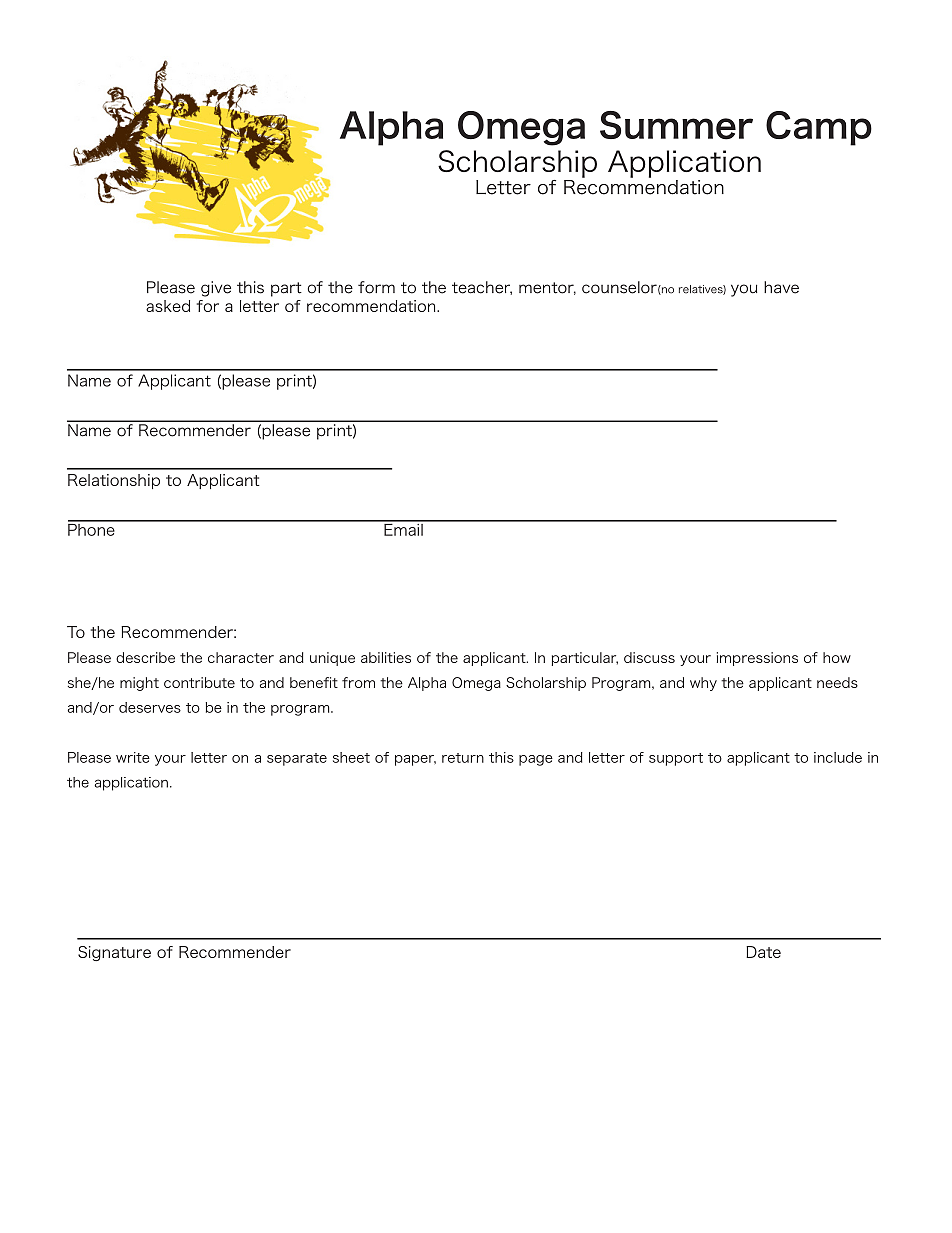  Describe the element at coordinates (819, 128) in the screenshot. I see `Camp` at that location.
